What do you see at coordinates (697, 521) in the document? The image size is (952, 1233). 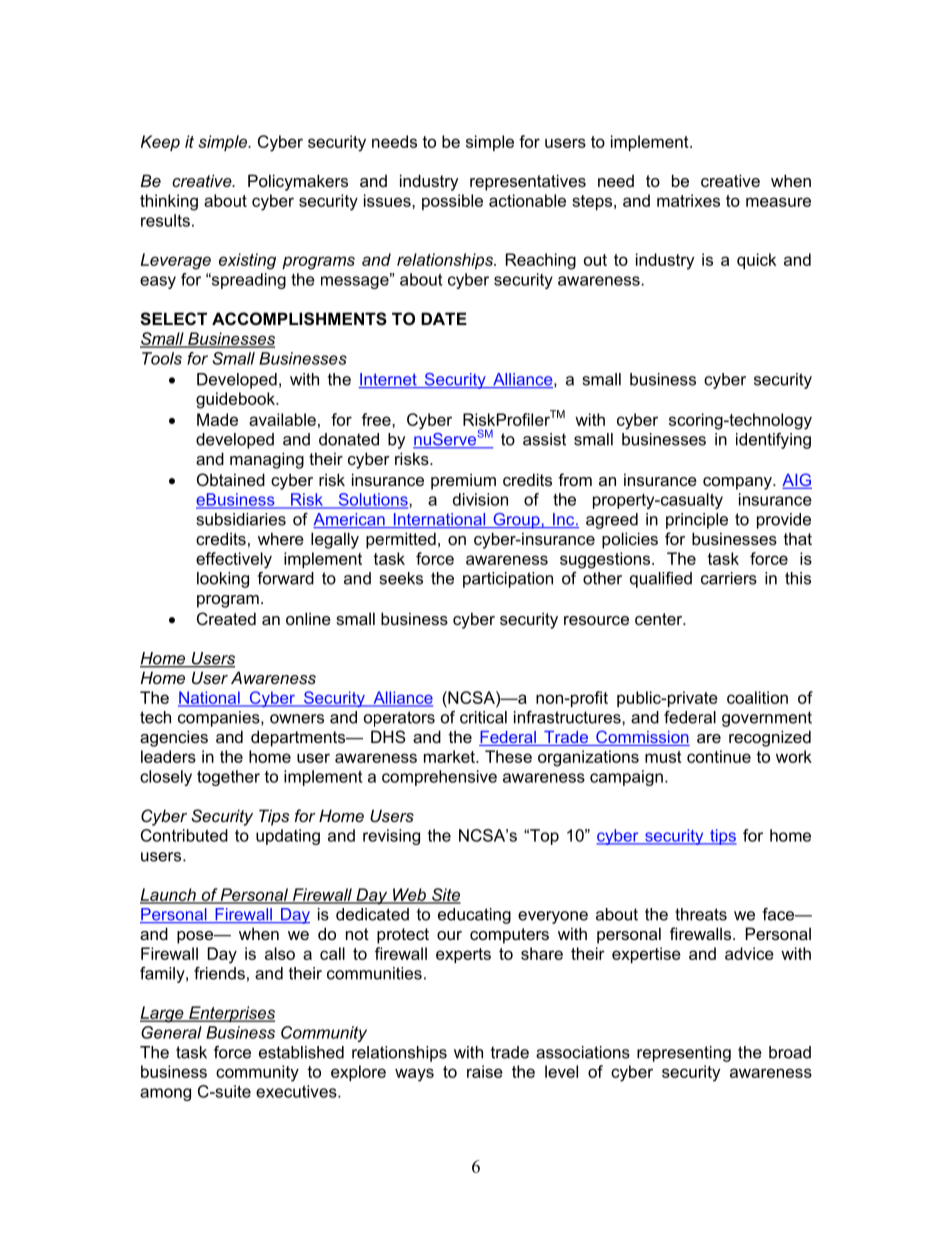 I see `principle` at bounding box center [697, 521].
